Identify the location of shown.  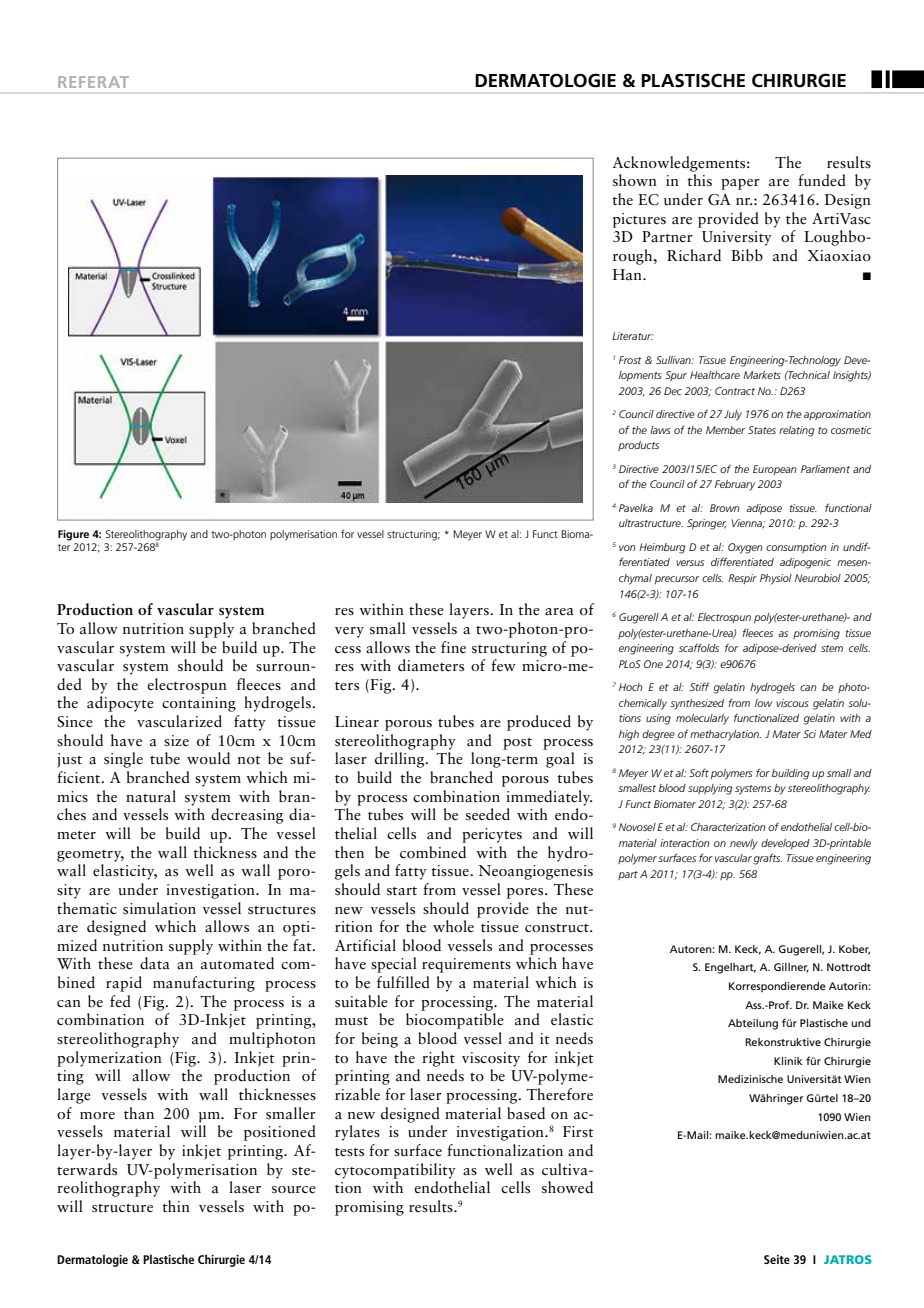
(635, 180).
